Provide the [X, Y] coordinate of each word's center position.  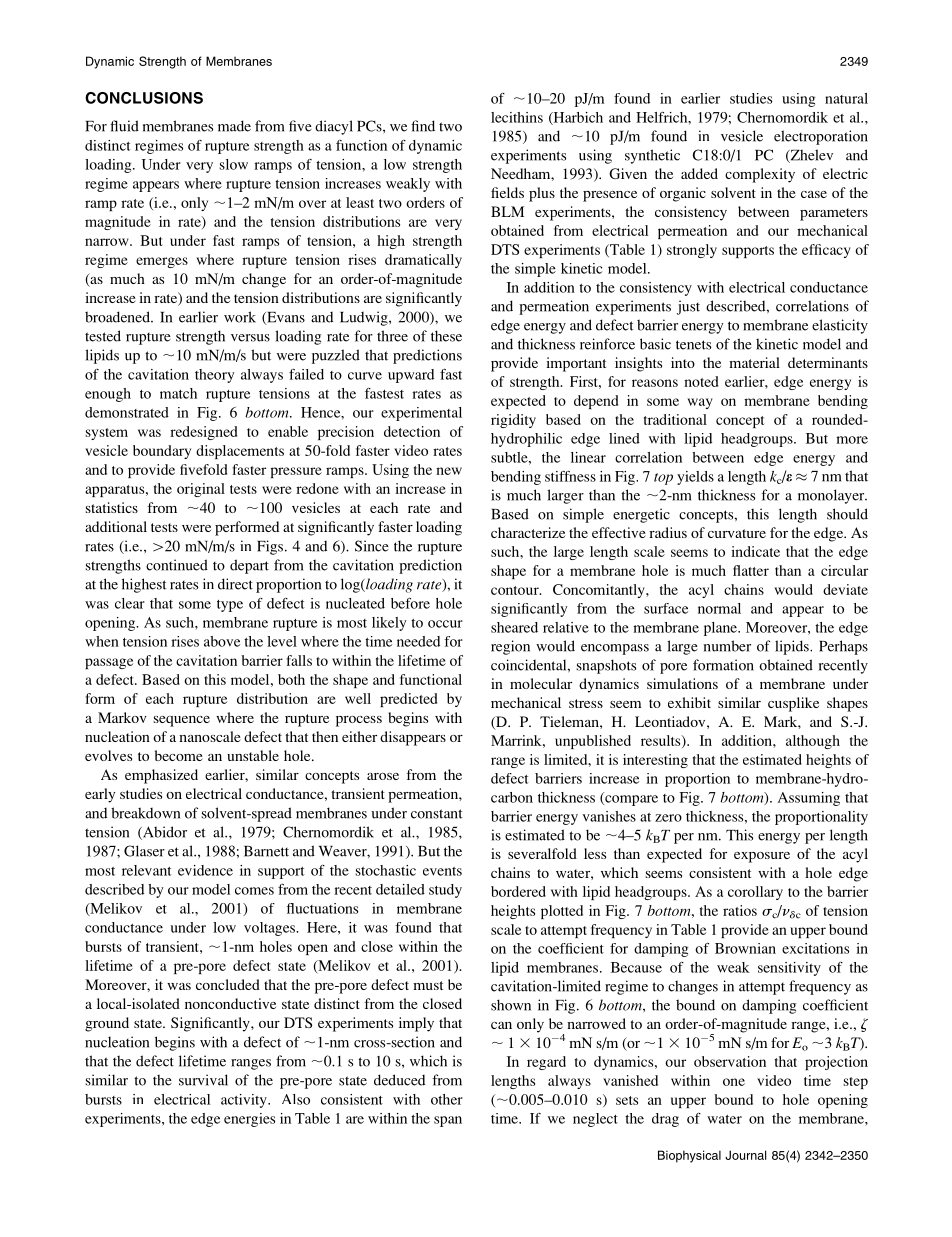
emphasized [161, 776]
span [448, 1121]
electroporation [821, 137]
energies [249, 1120]
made [234, 126]
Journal [746, 1155]
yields [695, 478]
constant [437, 814]
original [201, 490]
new [449, 471]
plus [542, 194]
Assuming [808, 799]
